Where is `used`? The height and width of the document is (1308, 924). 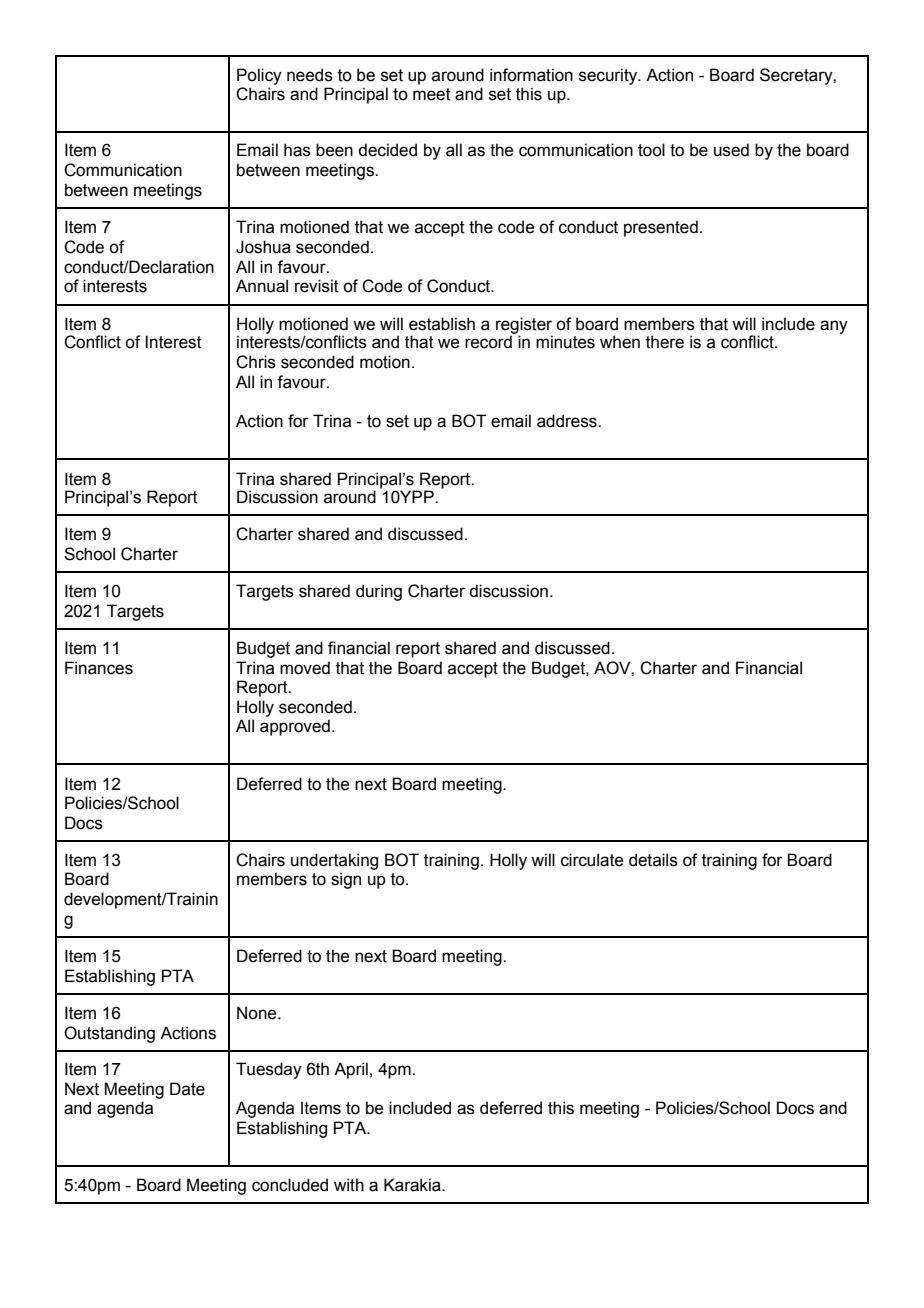 used is located at coordinates (731, 150).
